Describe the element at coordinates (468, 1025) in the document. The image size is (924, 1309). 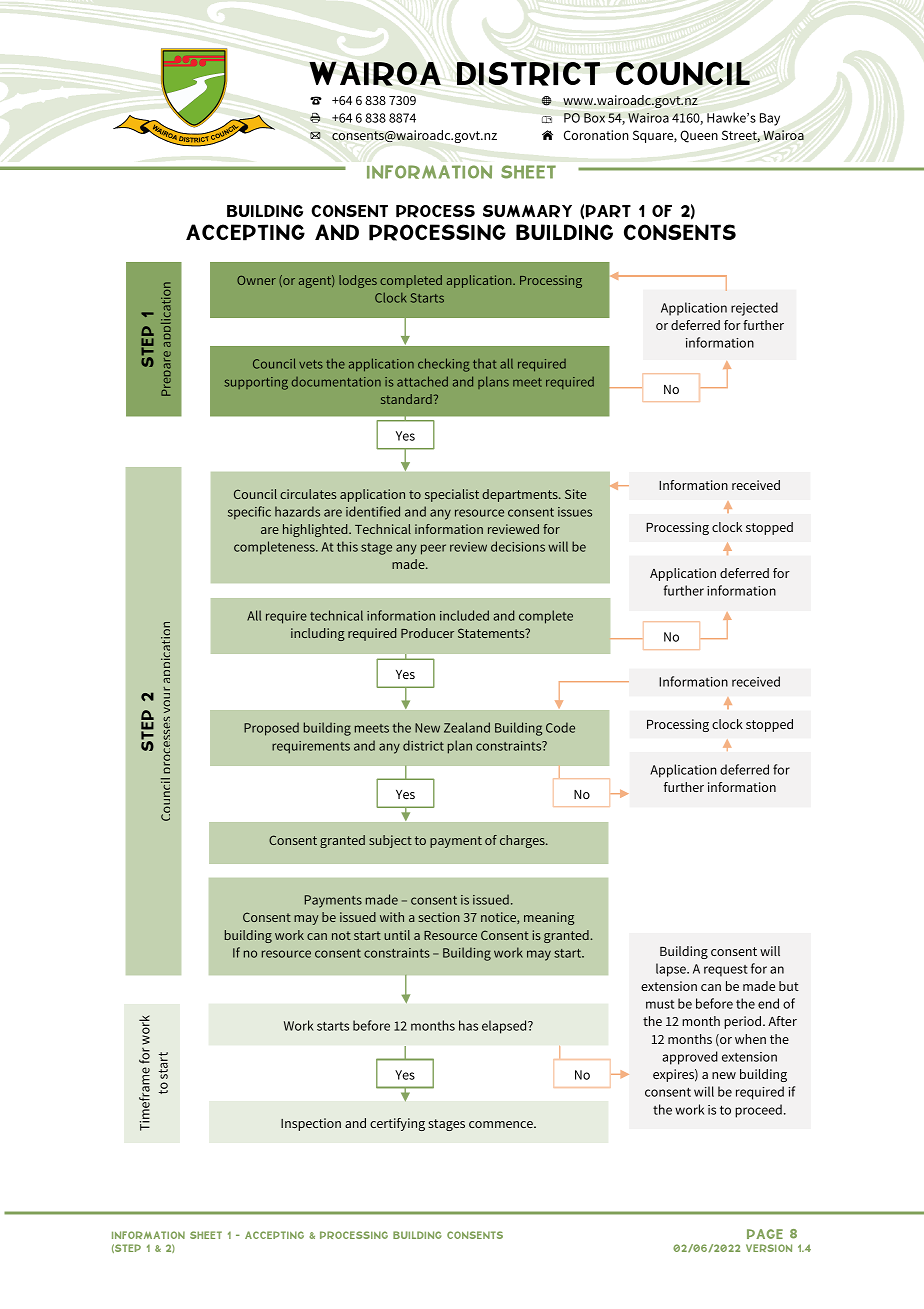
I see `has` at that location.
